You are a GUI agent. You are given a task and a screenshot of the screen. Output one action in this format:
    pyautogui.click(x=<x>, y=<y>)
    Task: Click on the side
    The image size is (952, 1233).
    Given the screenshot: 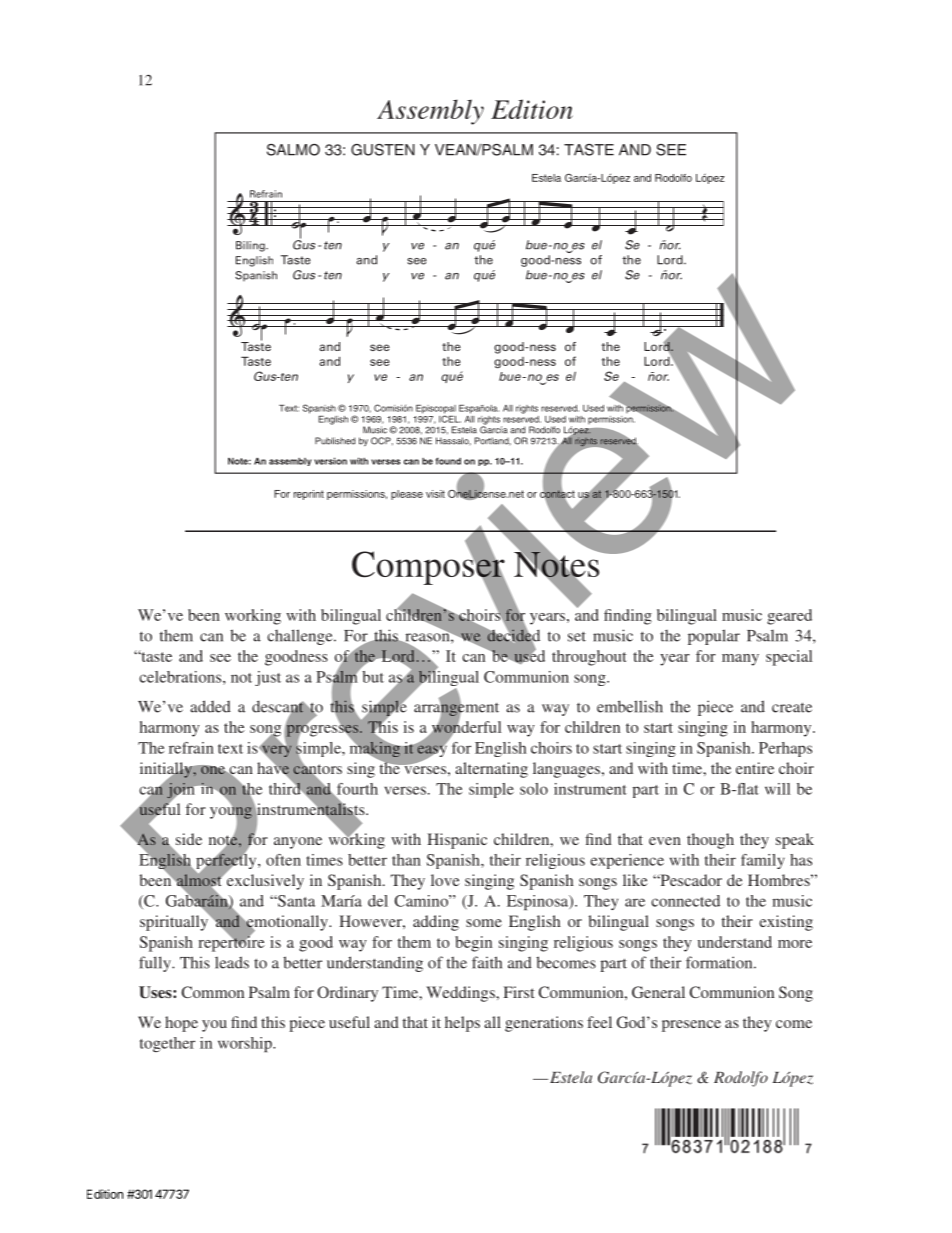 What is the action you would take?
    pyautogui.click(x=189, y=839)
